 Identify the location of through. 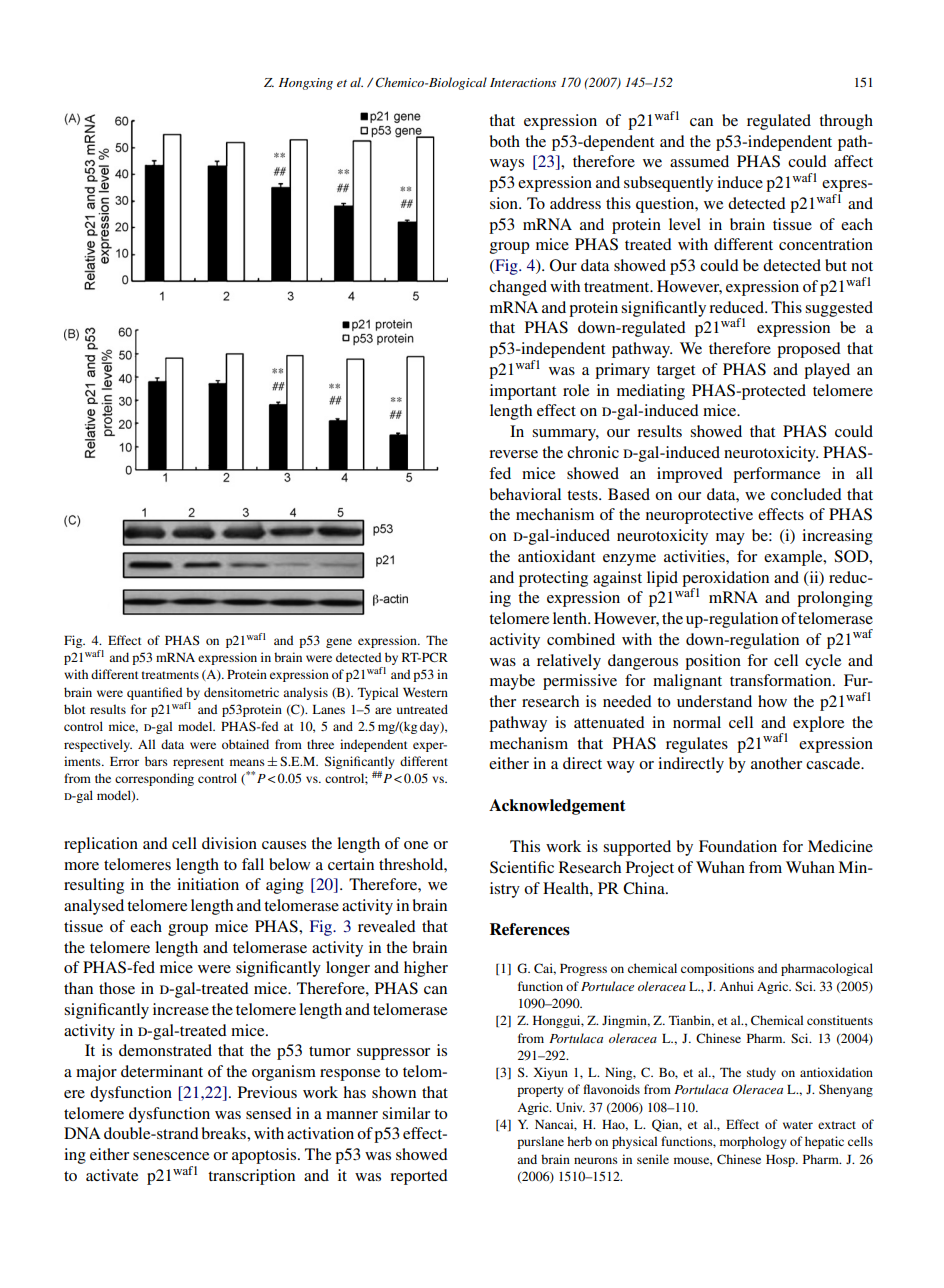
(846, 122).
